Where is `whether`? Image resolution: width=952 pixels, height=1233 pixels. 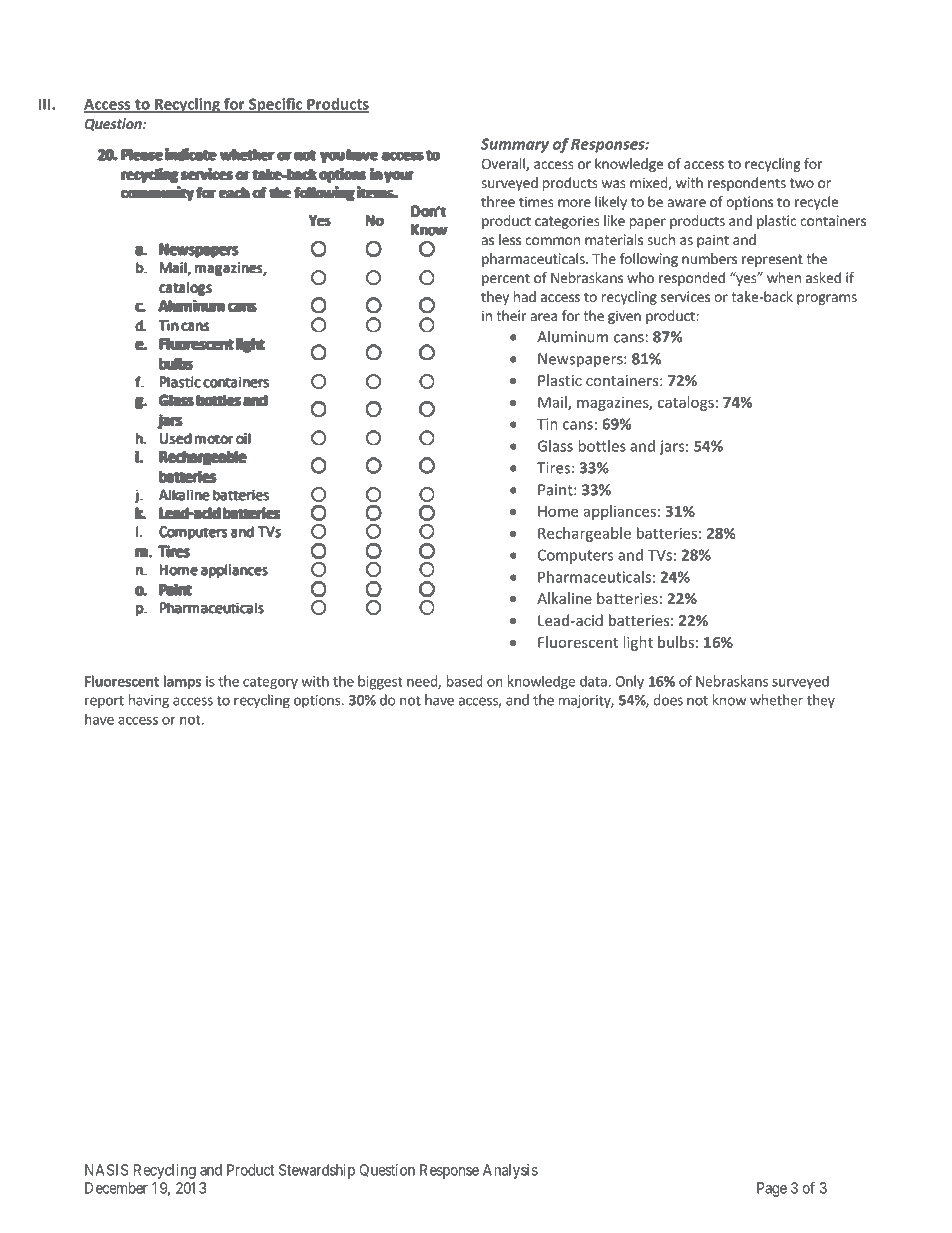
whether is located at coordinates (776, 700).
